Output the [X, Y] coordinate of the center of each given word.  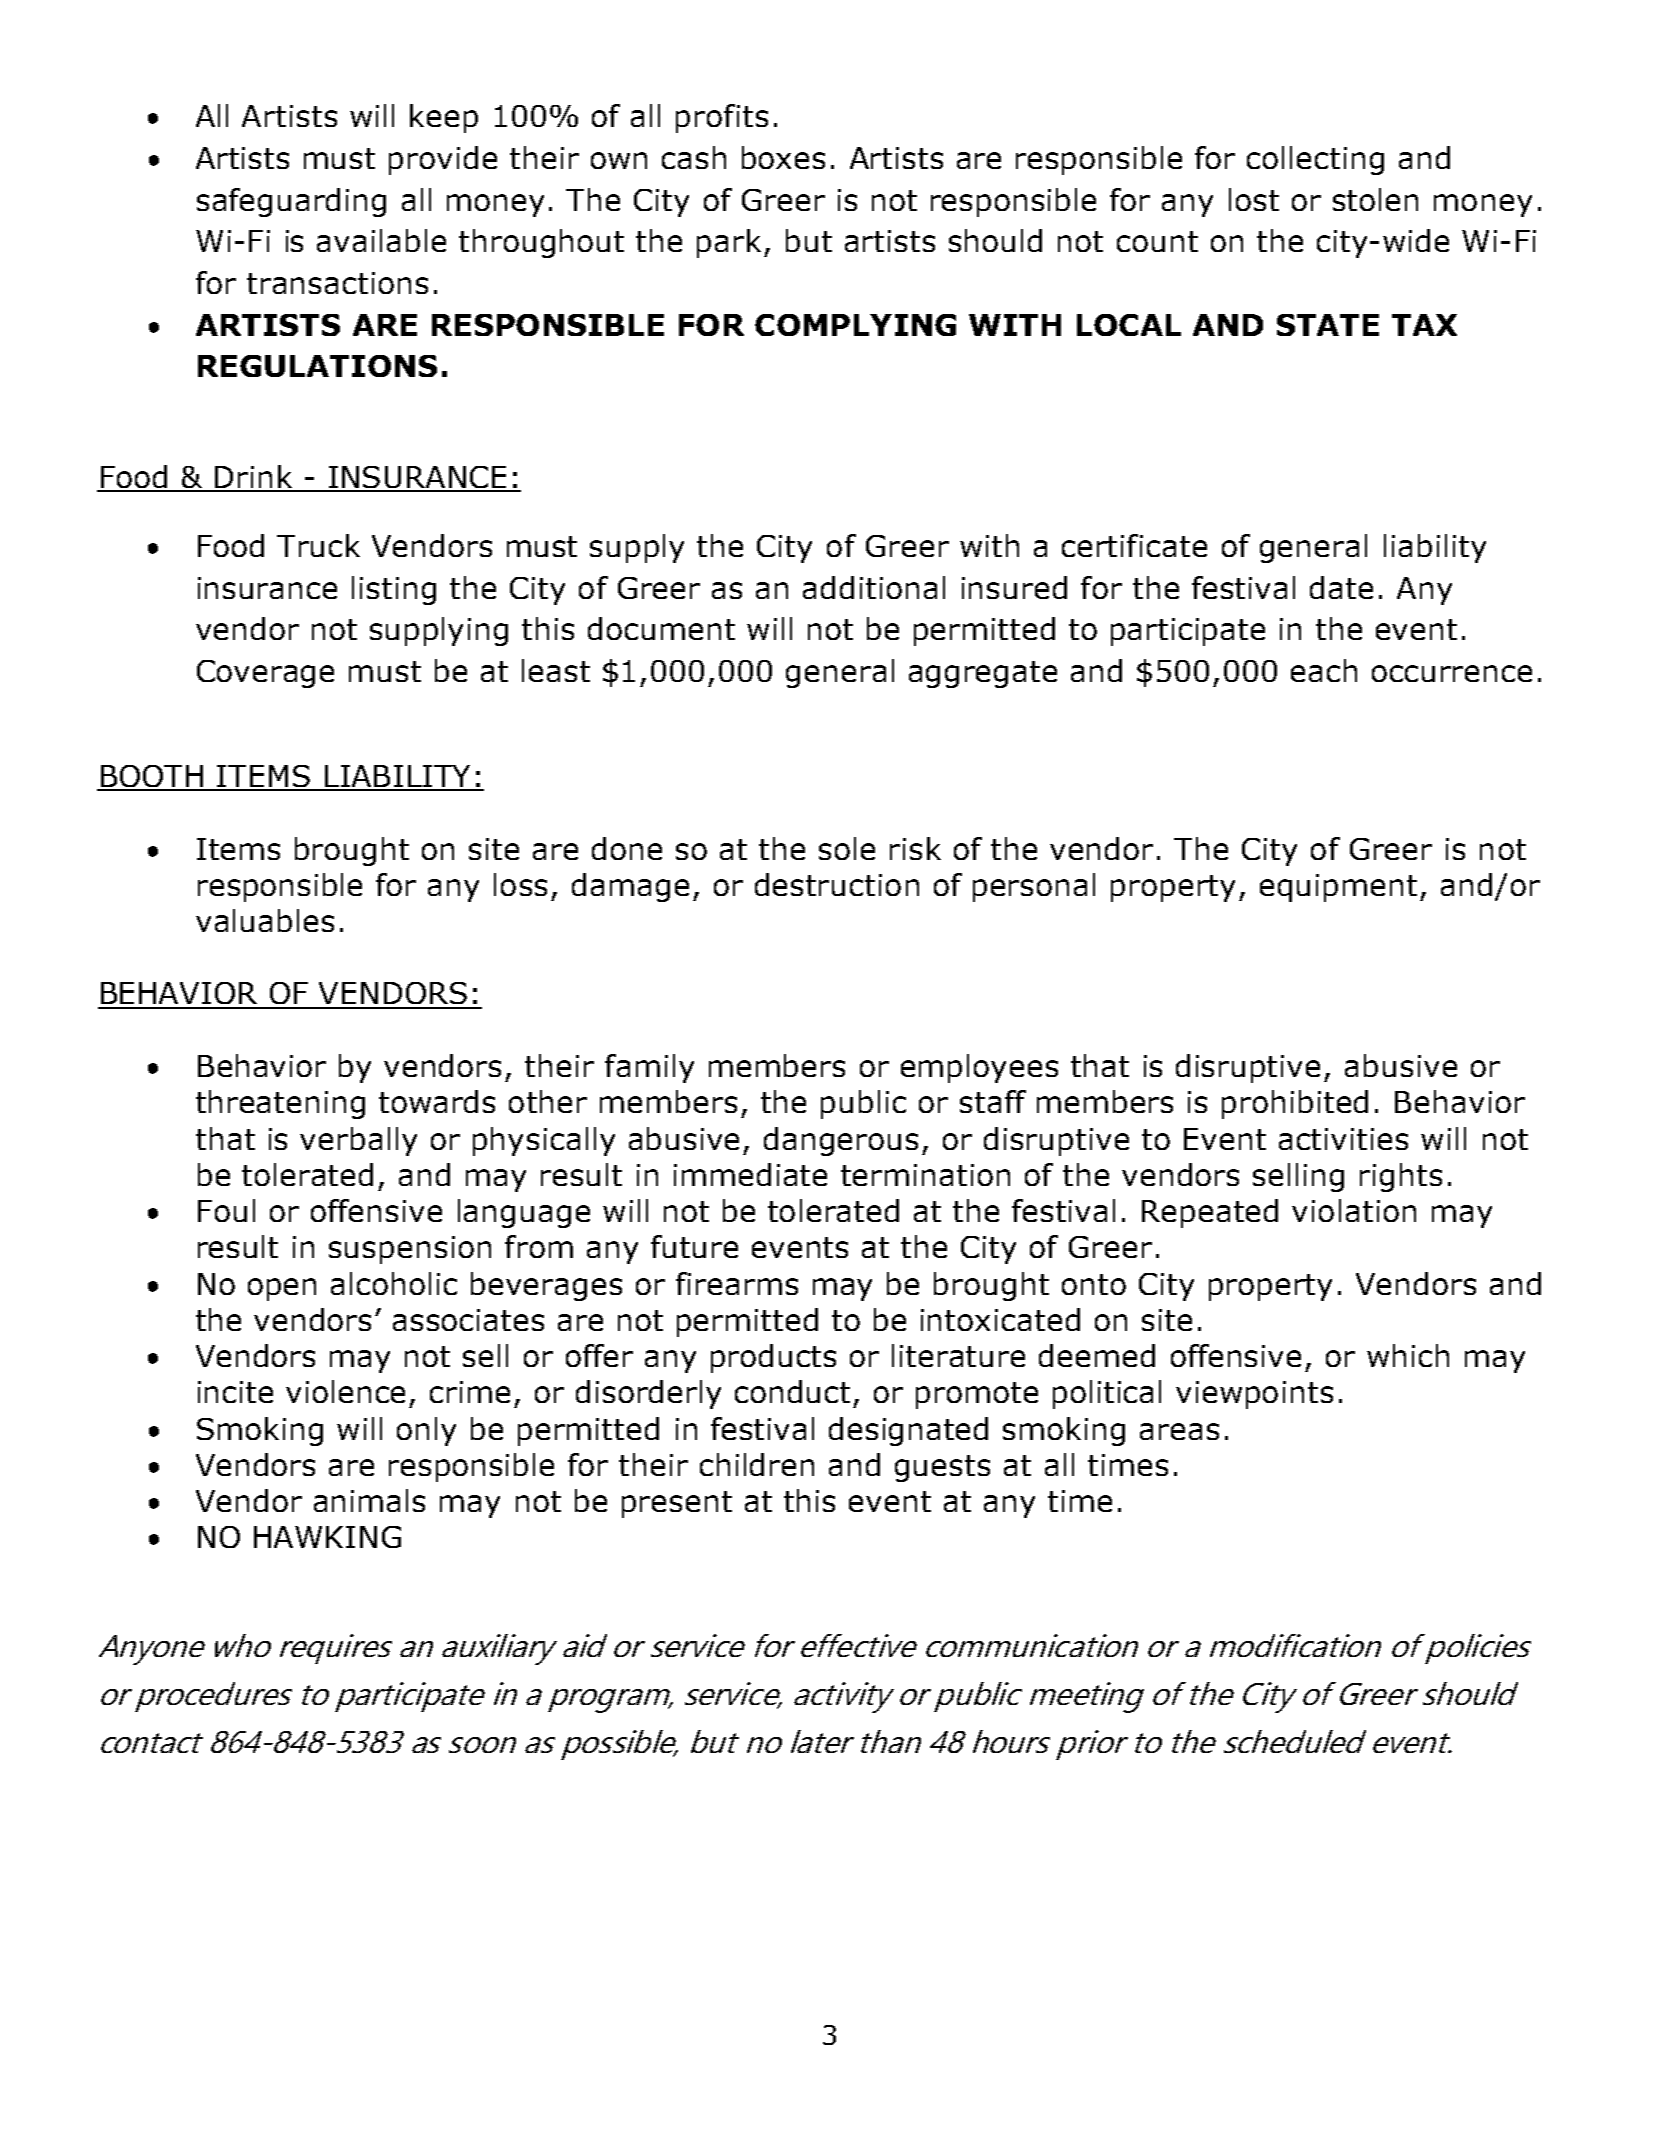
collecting [1315, 160]
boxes [783, 157]
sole [847, 848]
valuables [265, 920]
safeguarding [291, 202]
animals [369, 1500]
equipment [1338, 888]
